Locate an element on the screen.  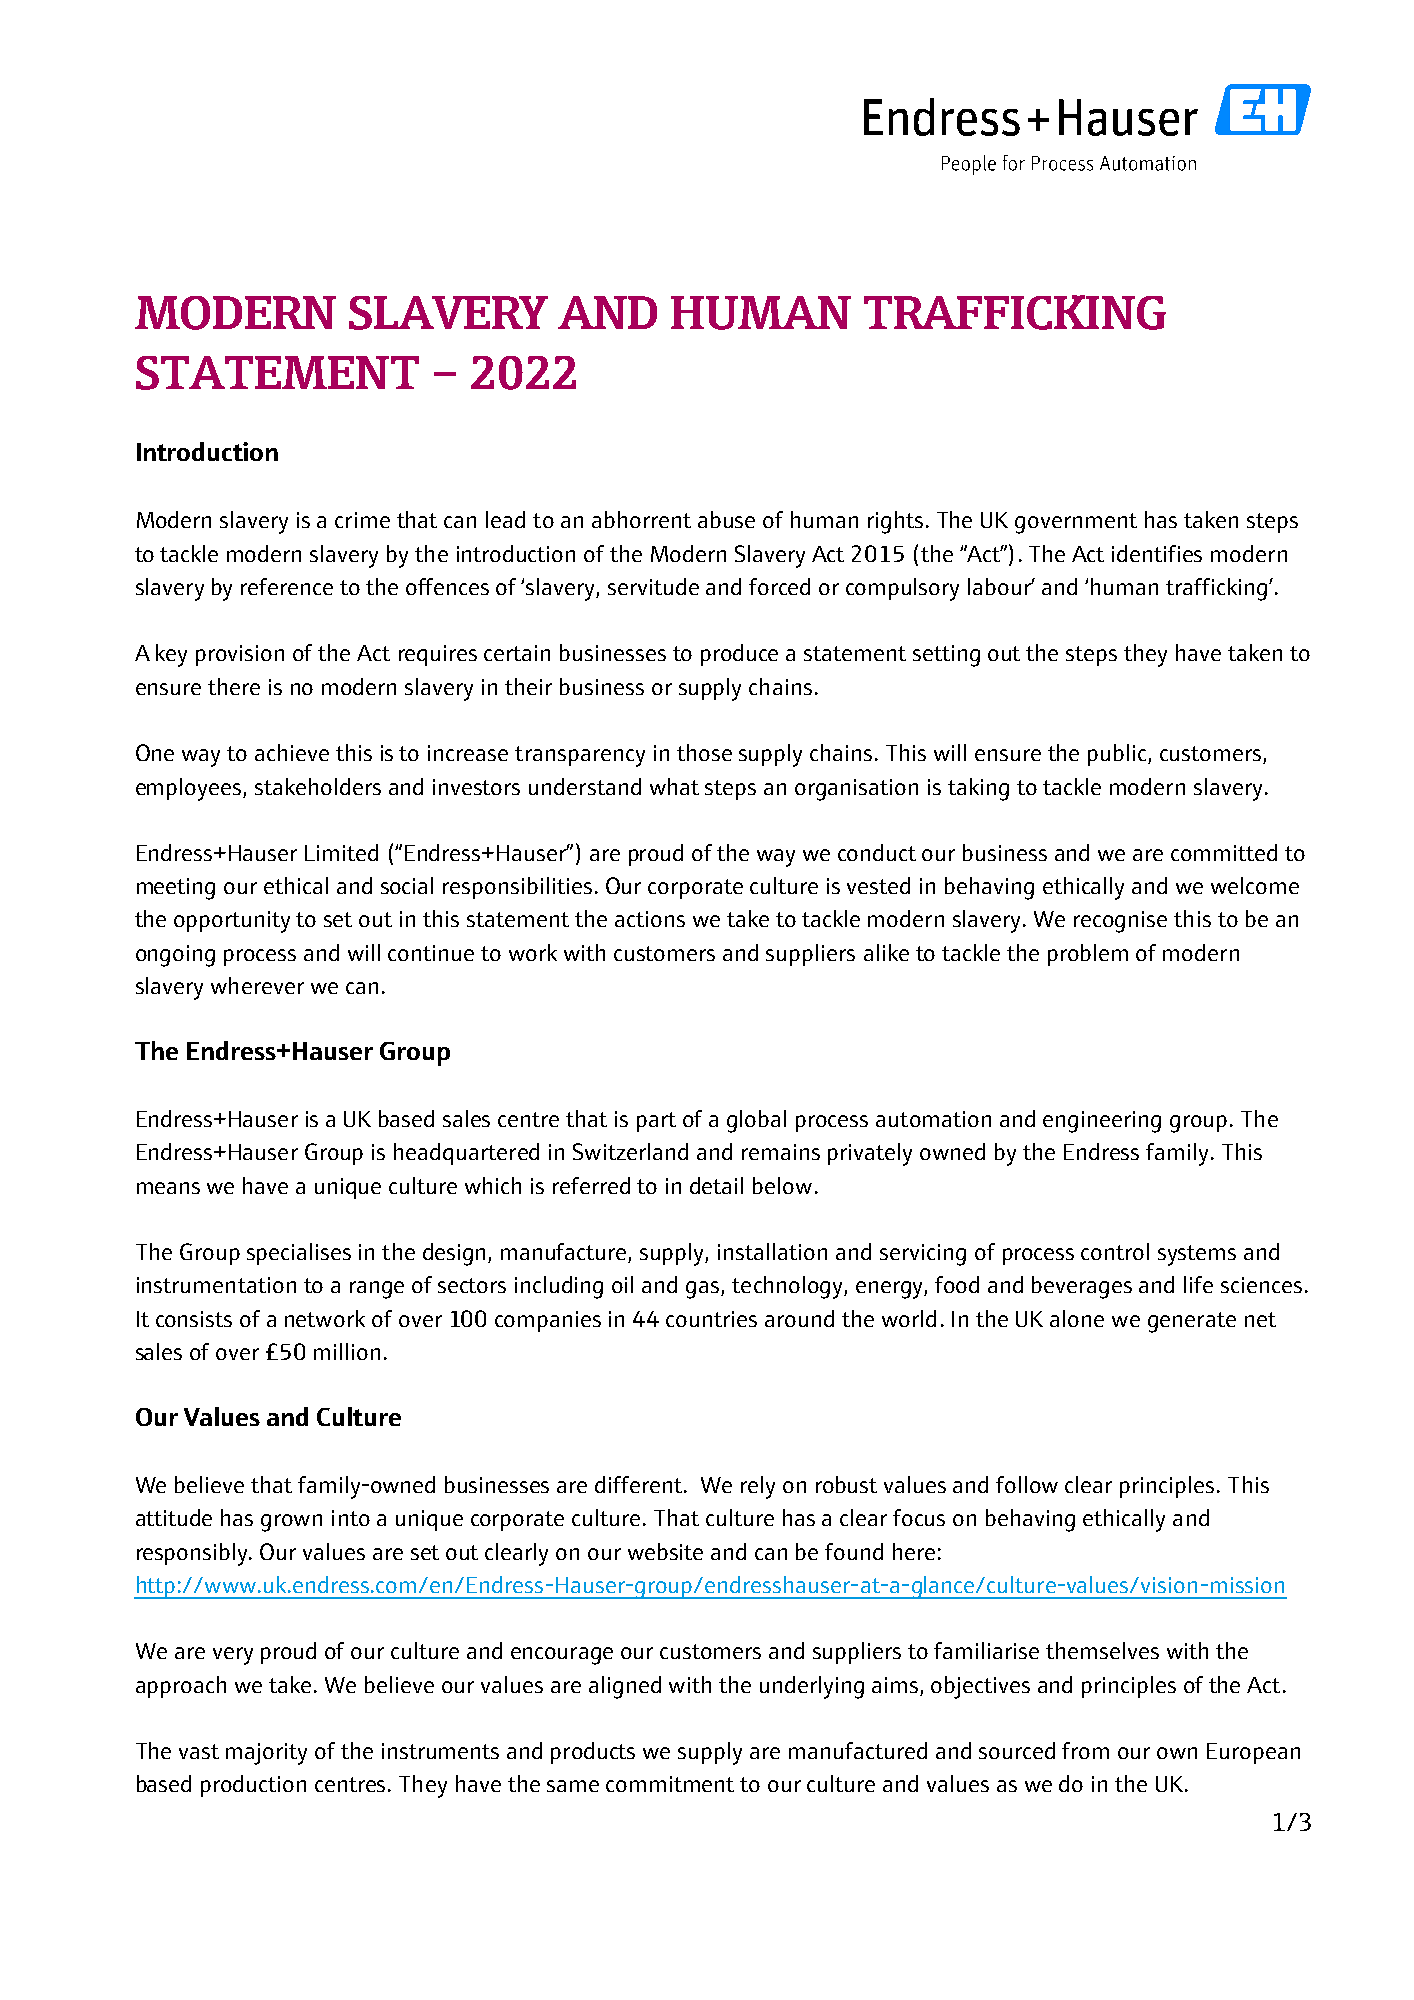
grown is located at coordinates (291, 1523).
